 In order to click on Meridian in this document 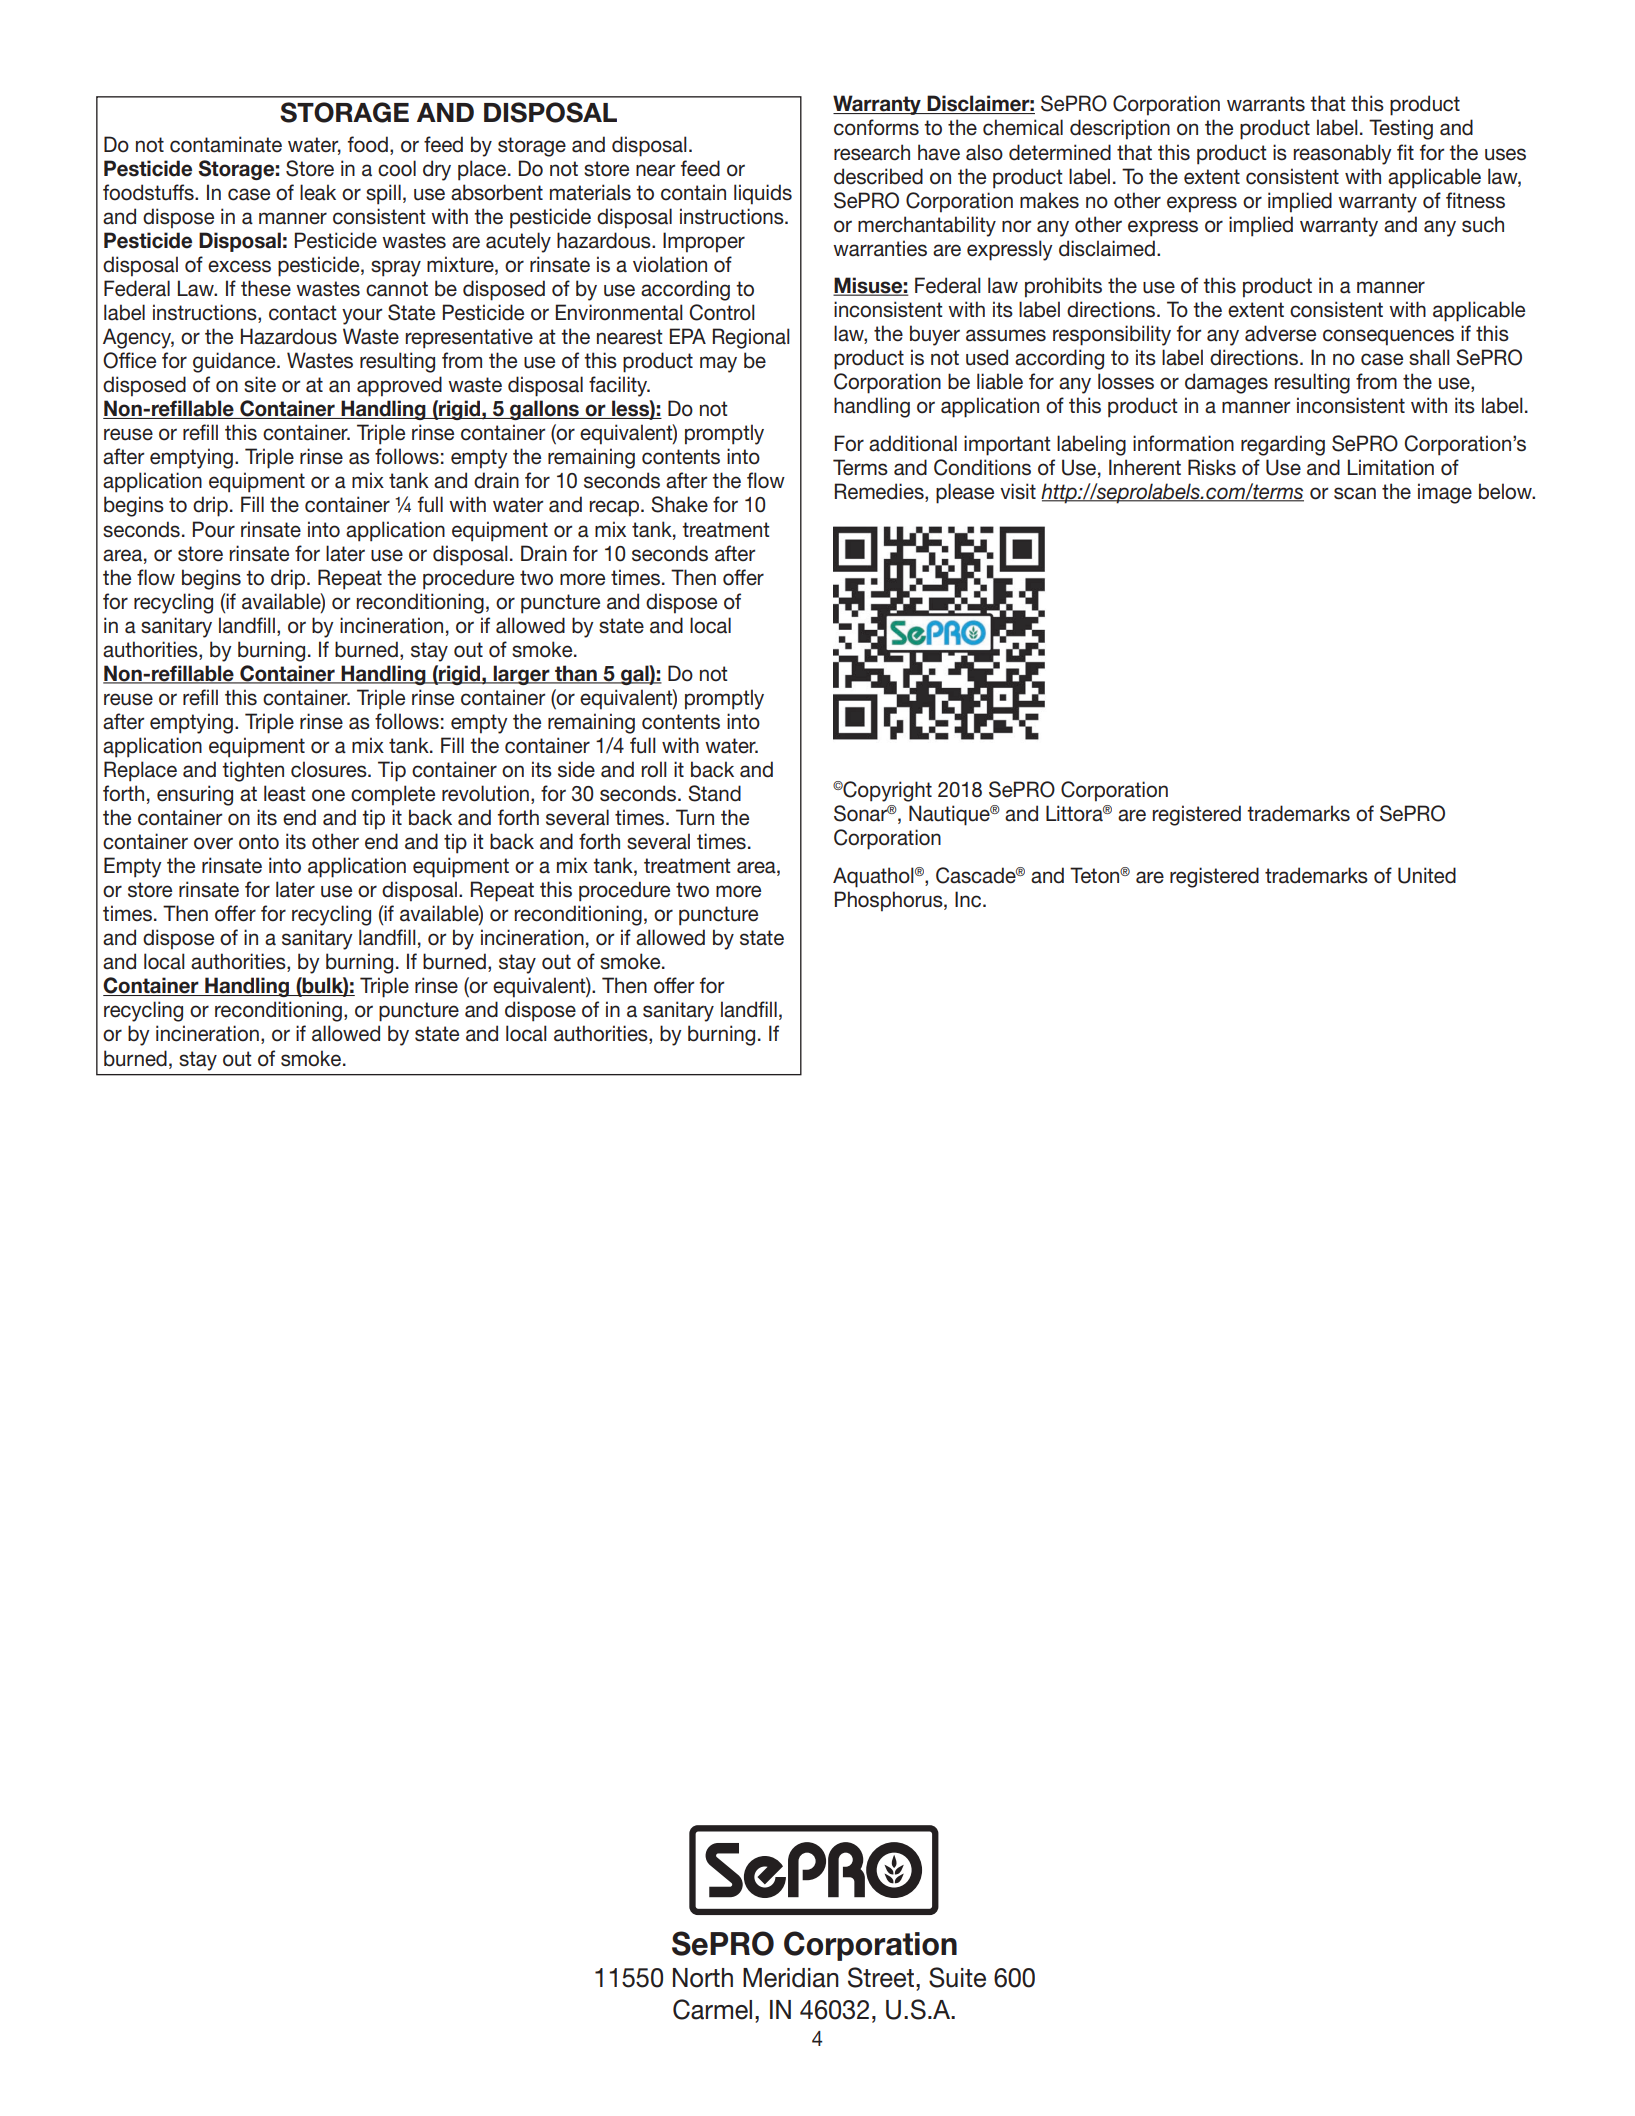, I will do `click(791, 1978)`.
